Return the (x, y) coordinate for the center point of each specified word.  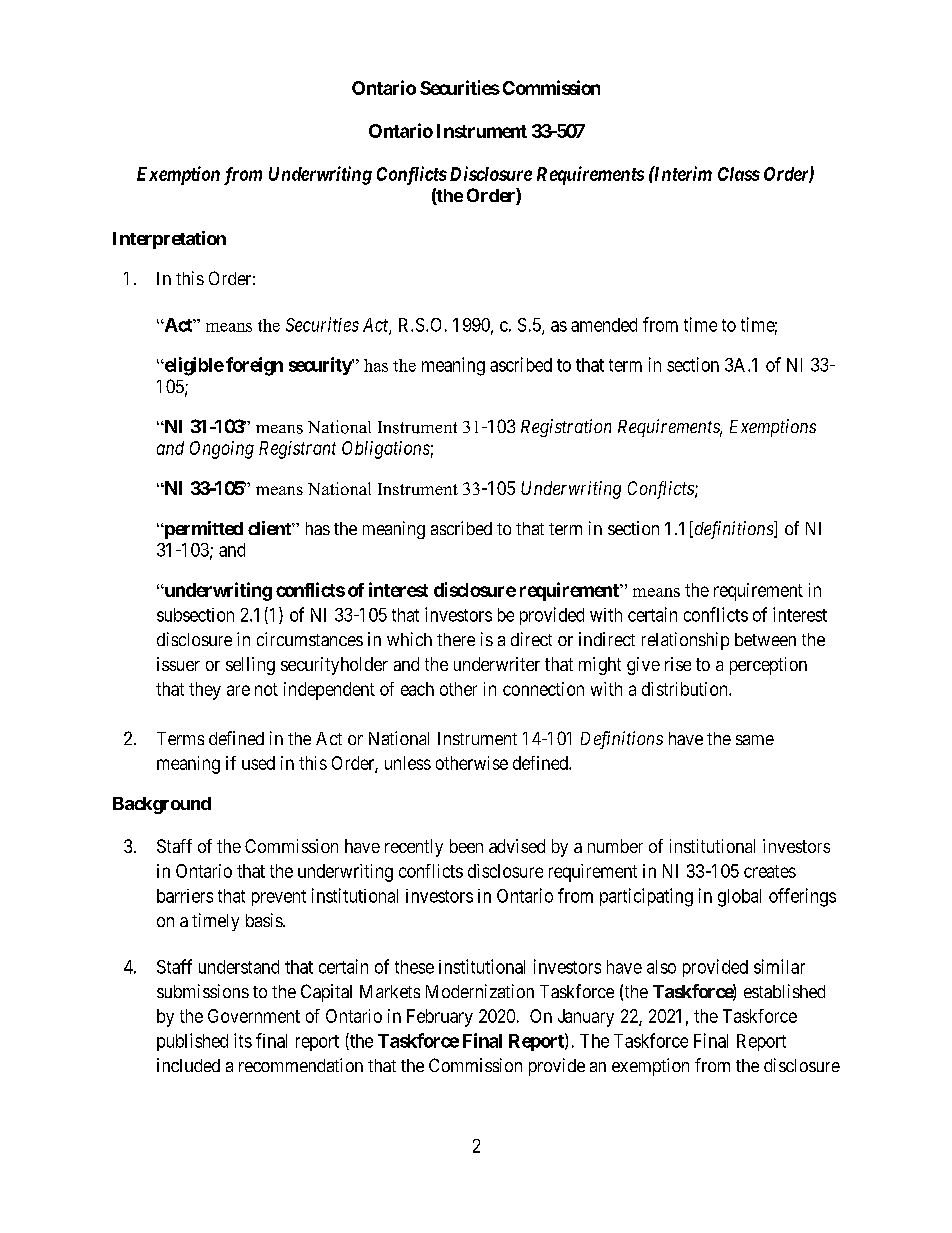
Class (739, 174)
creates (770, 871)
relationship (685, 641)
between (765, 639)
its (243, 1040)
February (440, 1018)
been (466, 846)
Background (162, 805)
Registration (566, 428)
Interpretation (169, 240)
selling (250, 666)
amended (604, 325)
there (456, 639)
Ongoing (222, 450)
